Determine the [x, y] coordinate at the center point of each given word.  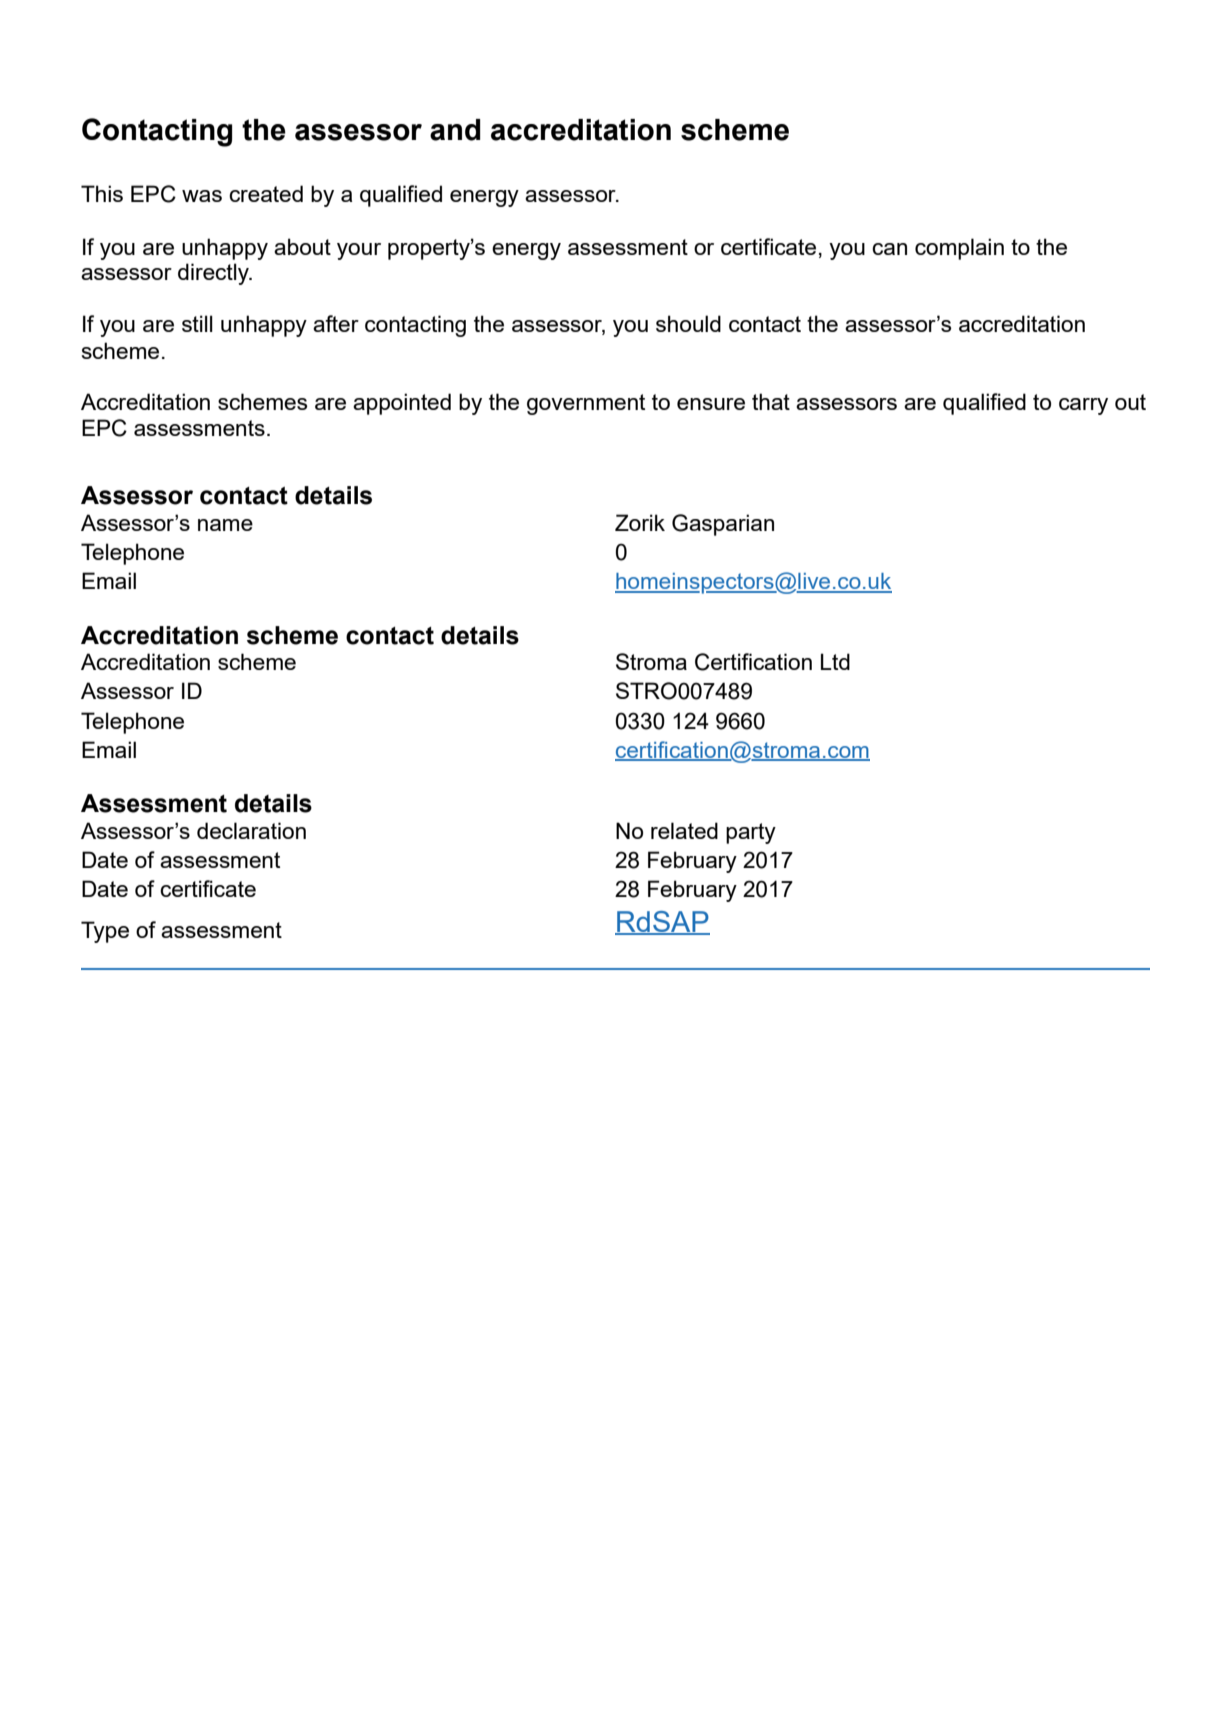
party [751, 833]
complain [959, 249]
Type [105, 932]
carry [1083, 406]
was [202, 196]
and [455, 130]
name [225, 525]
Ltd [835, 661]
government [586, 404]
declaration [251, 830]
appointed [402, 404]
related [684, 830]
